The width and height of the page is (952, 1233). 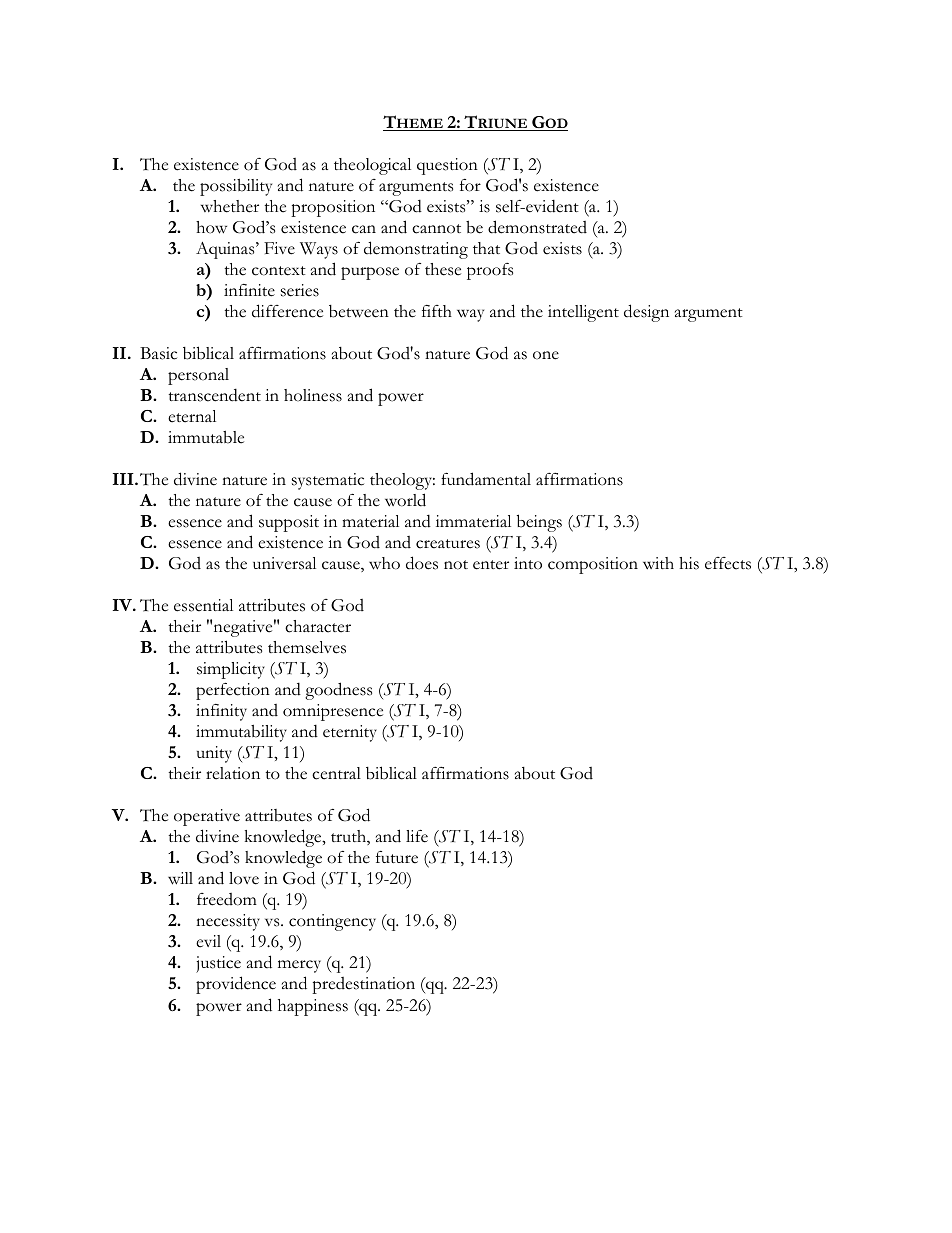 What do you see at coordinates (658, 563) in the page?
I see `with` at bounding box center [658, 563].
